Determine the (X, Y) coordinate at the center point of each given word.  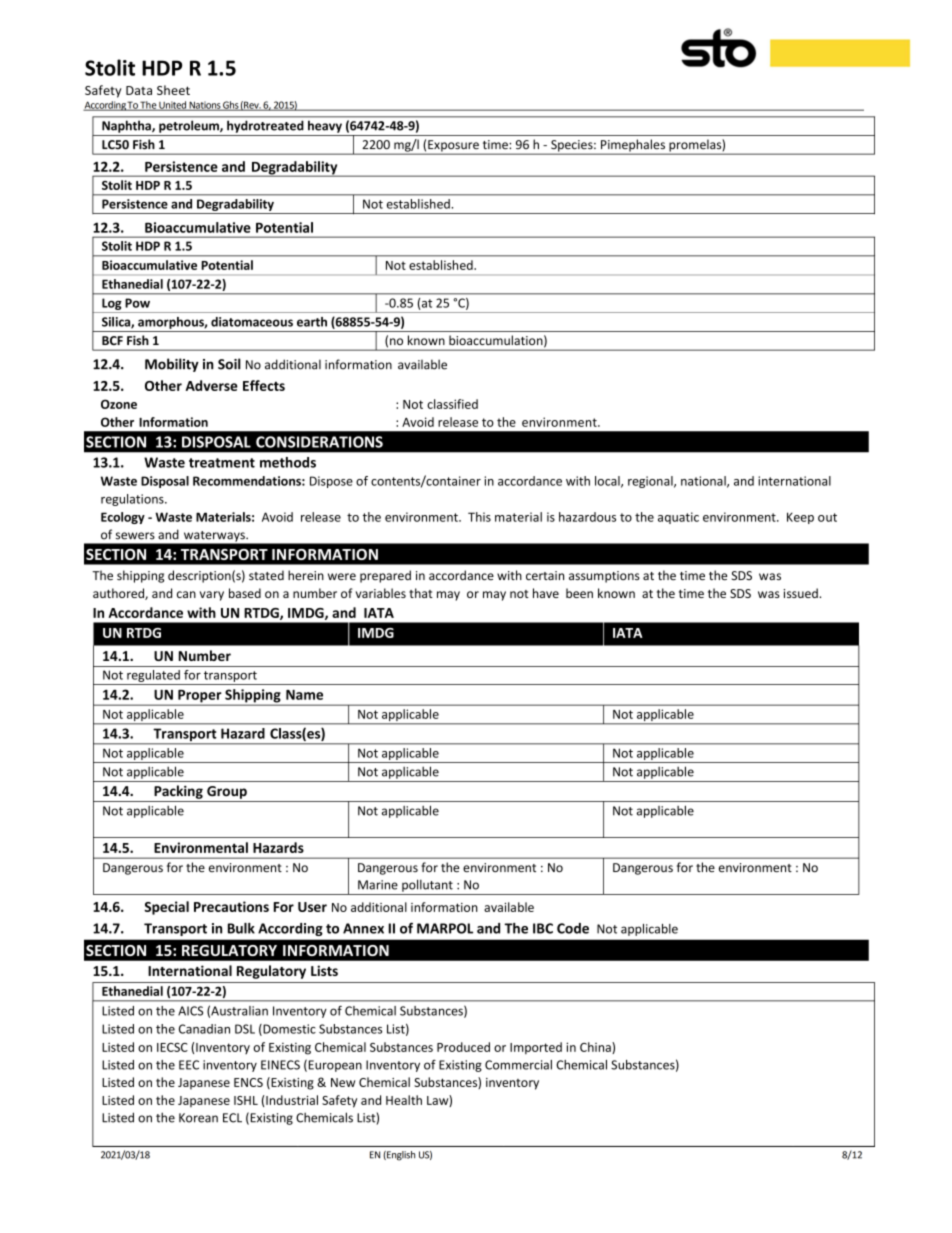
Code (573, 928)
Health (404, 1100)
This (479, 517)
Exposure (453, 147)
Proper (200, 697)
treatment (222, 463)
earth (312, 322)
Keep (800, 518)
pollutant (427, 885)
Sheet (173, 90)
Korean (198, 1118)
